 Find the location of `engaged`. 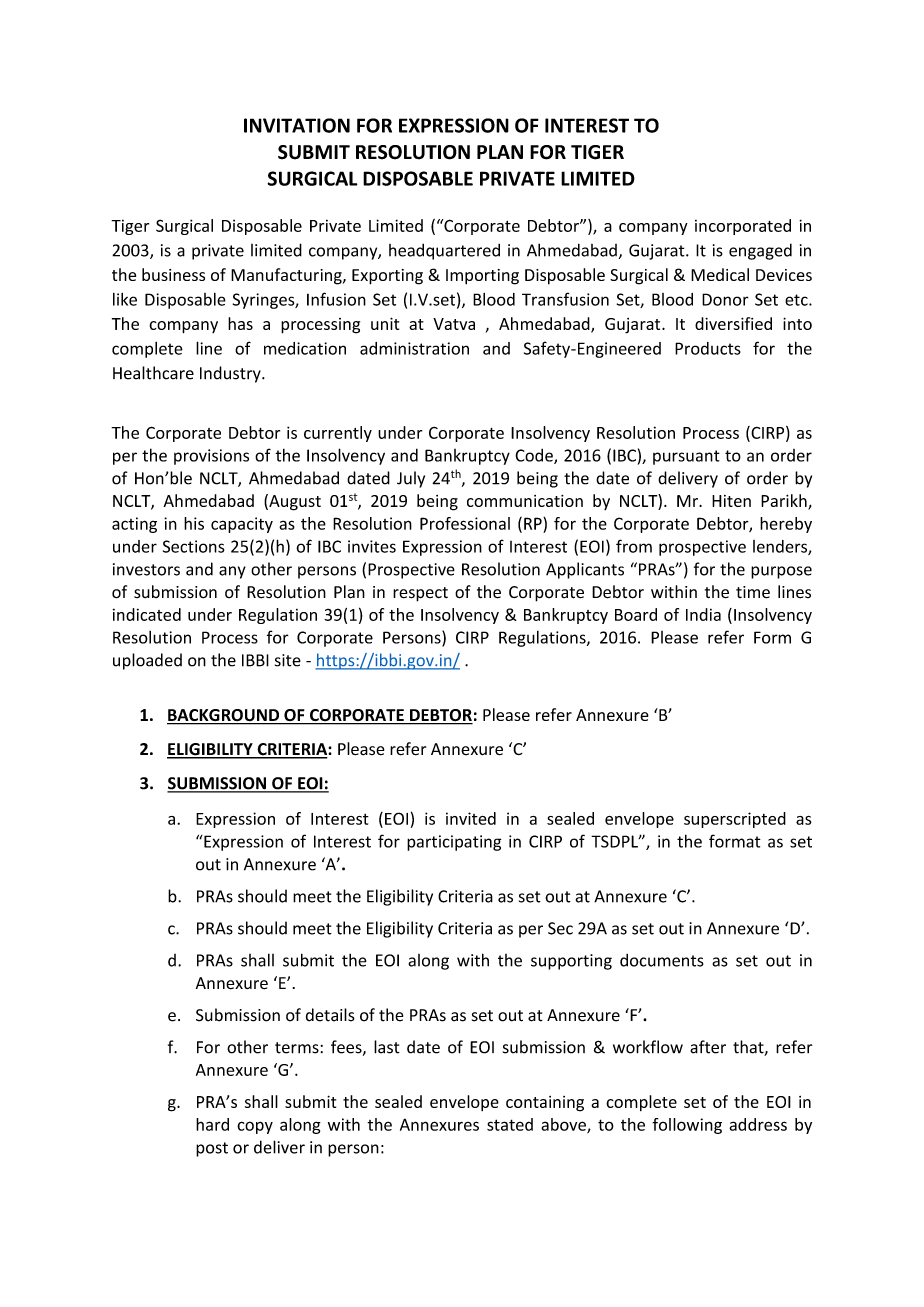

engaged is located at coordinates (760, 251).
